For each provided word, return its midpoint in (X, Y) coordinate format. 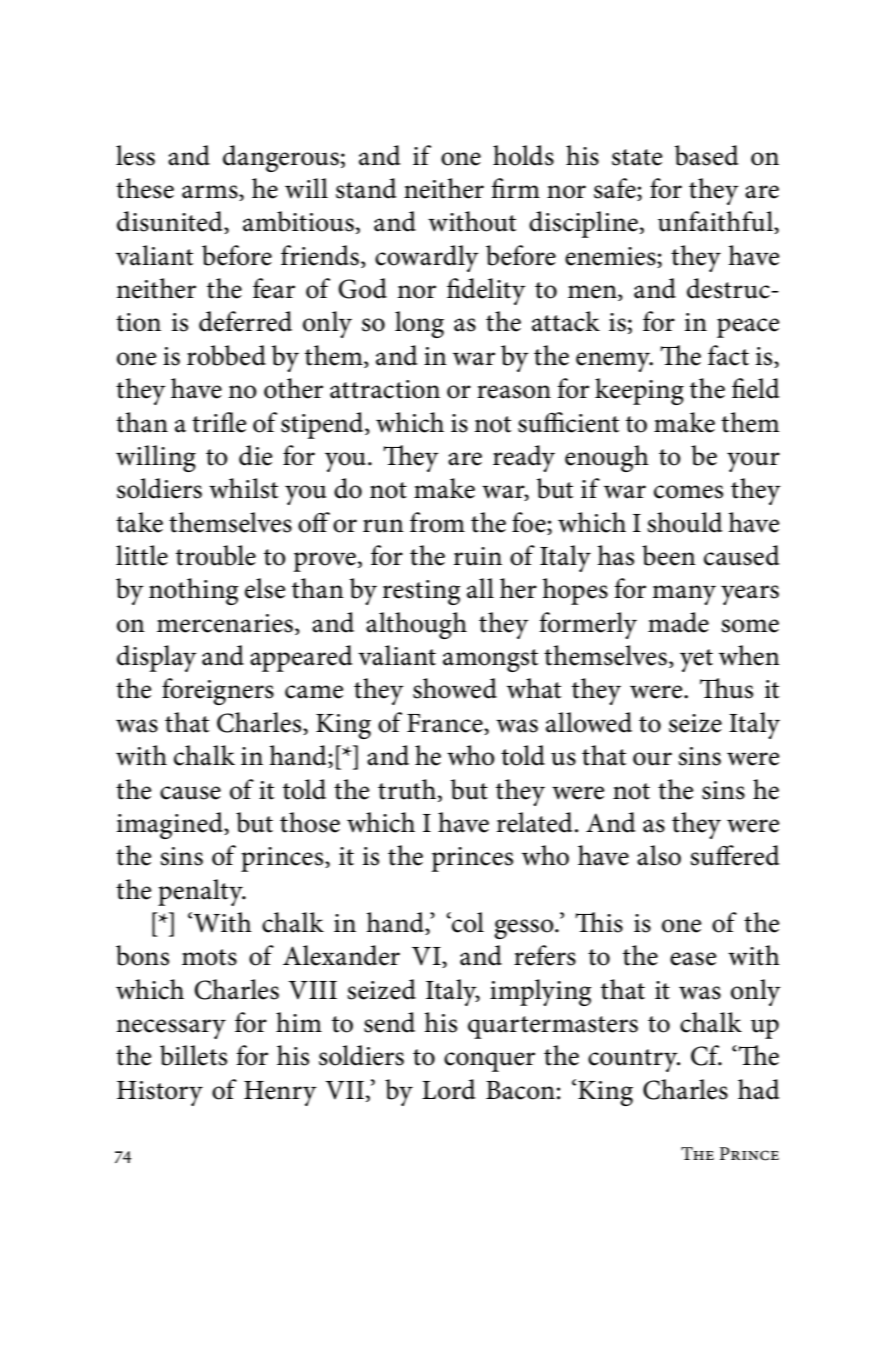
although (416, 625)
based (706, 155)
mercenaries (225, 623)
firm (515, 188)
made (678, 622)
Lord (448, 1089)
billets (193, 1055)
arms (211, 193)
